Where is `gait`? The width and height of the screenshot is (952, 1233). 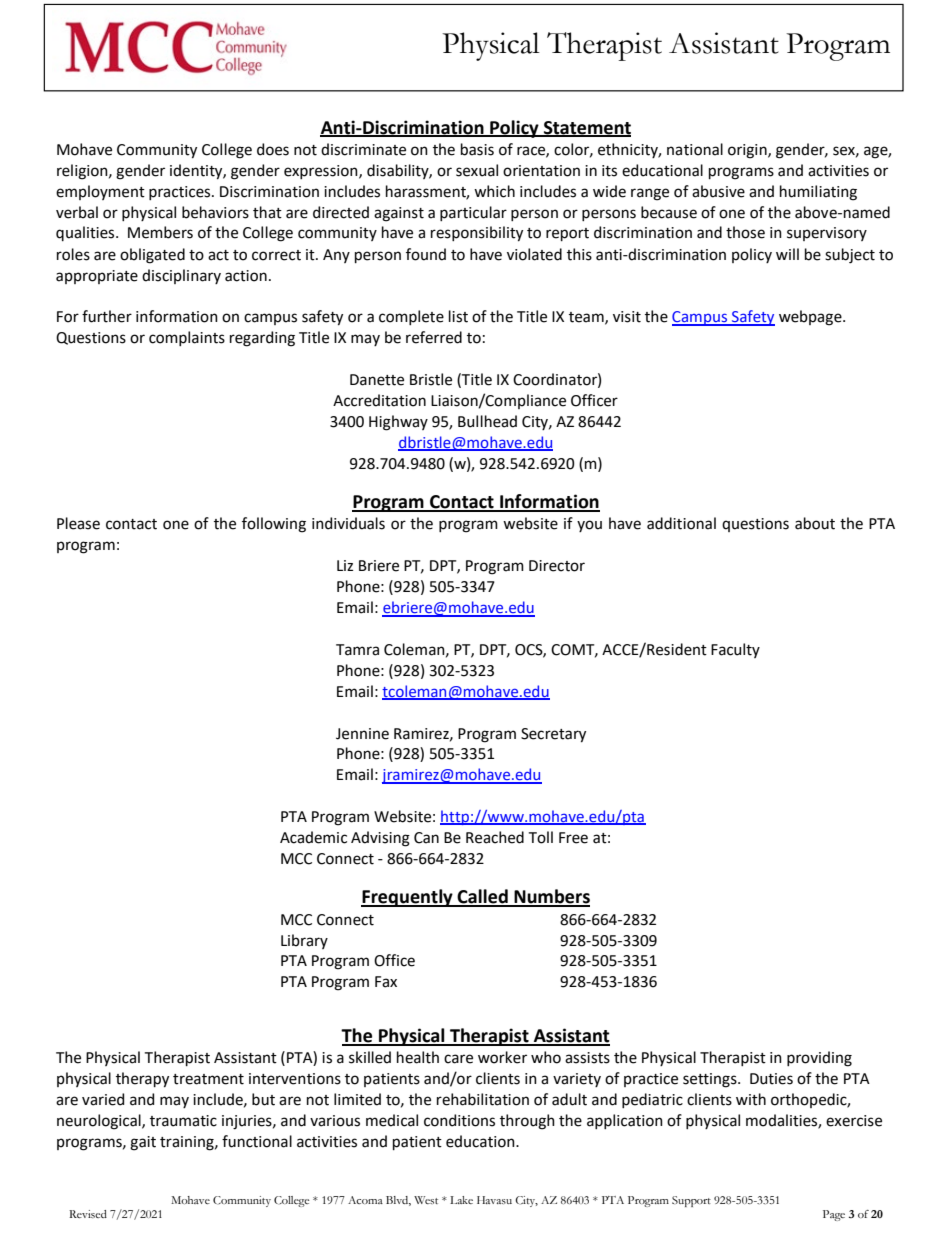
gait is located at coordinates (143, 1143).
